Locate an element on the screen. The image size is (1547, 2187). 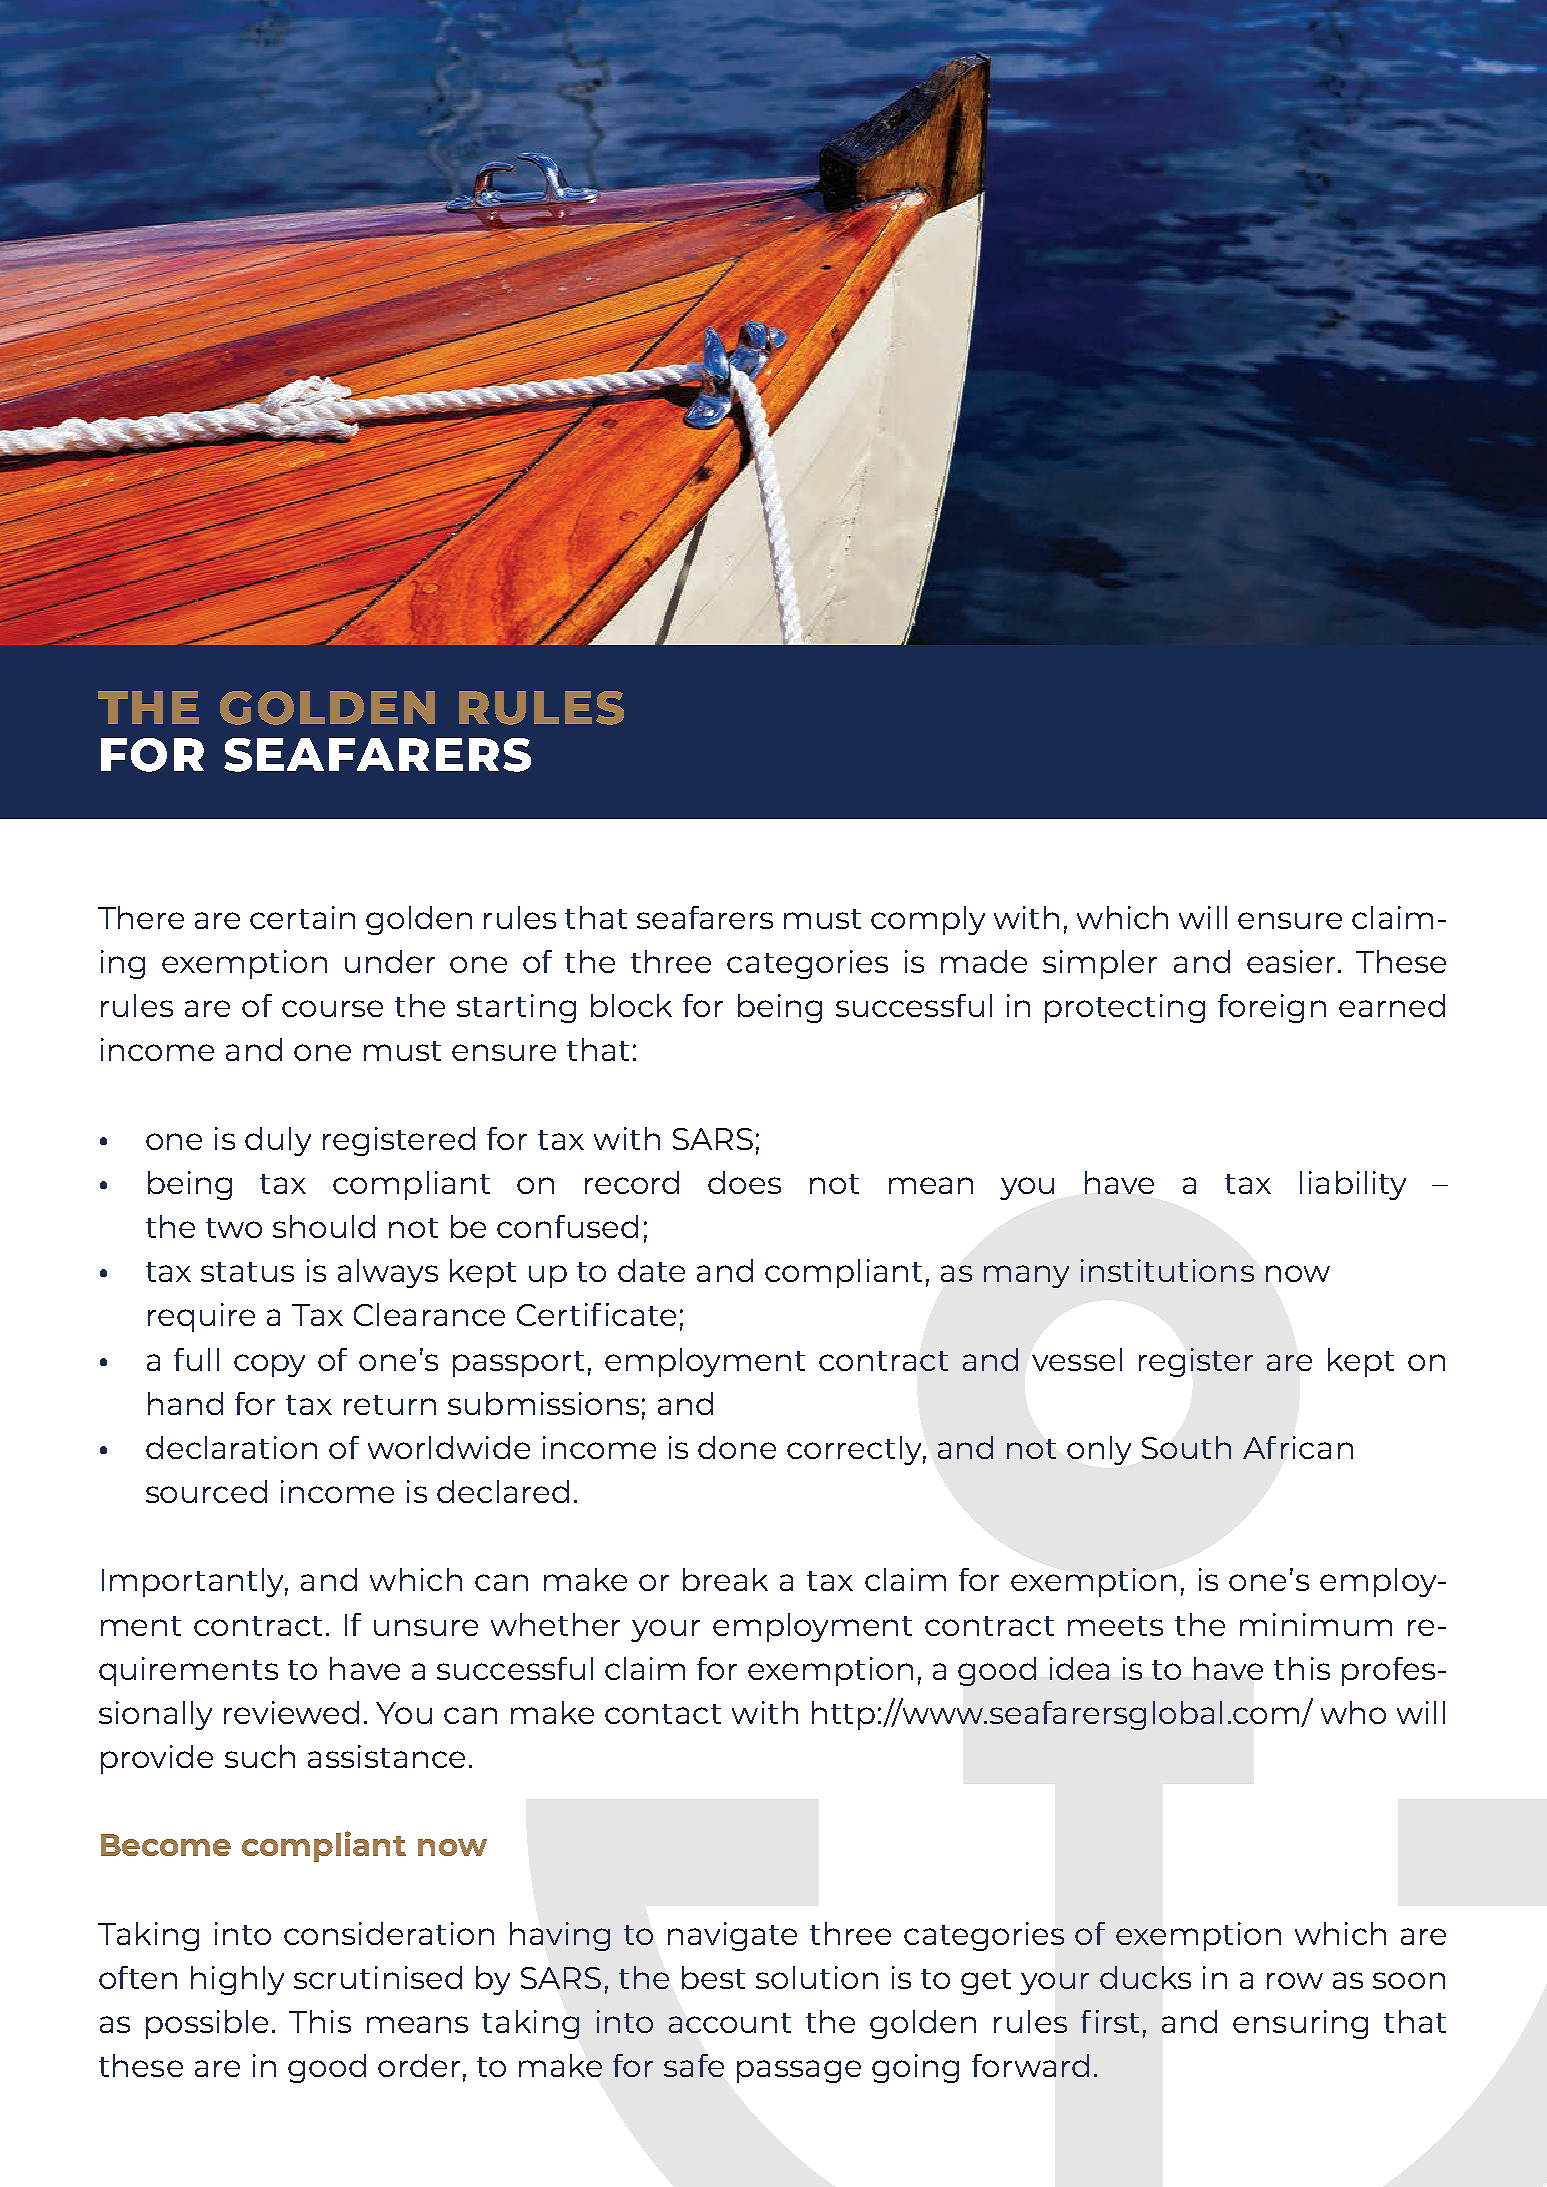
done is located at coordinates (737, 1447).
